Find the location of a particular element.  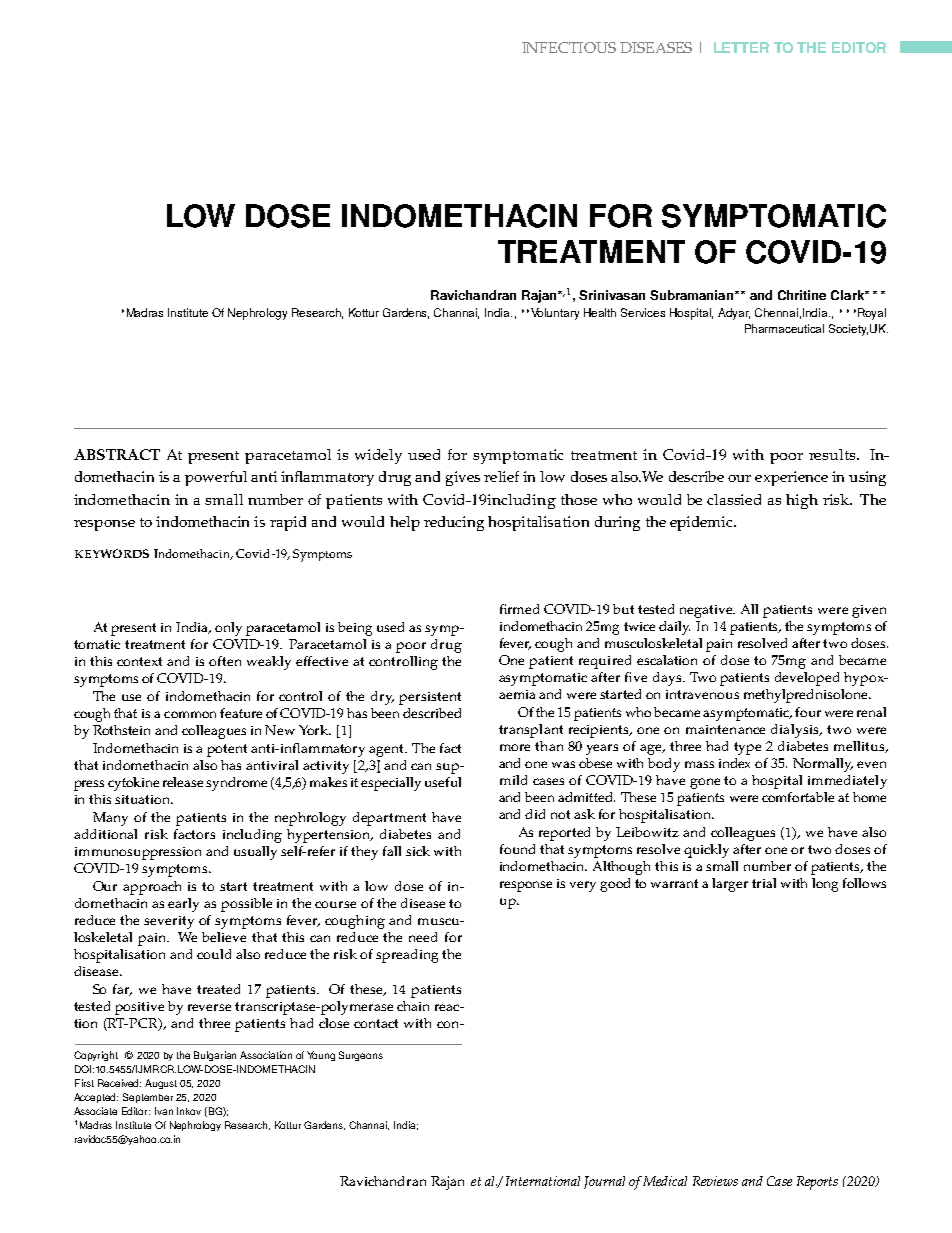

Srinivasan is located at coordinates (612, 295).
